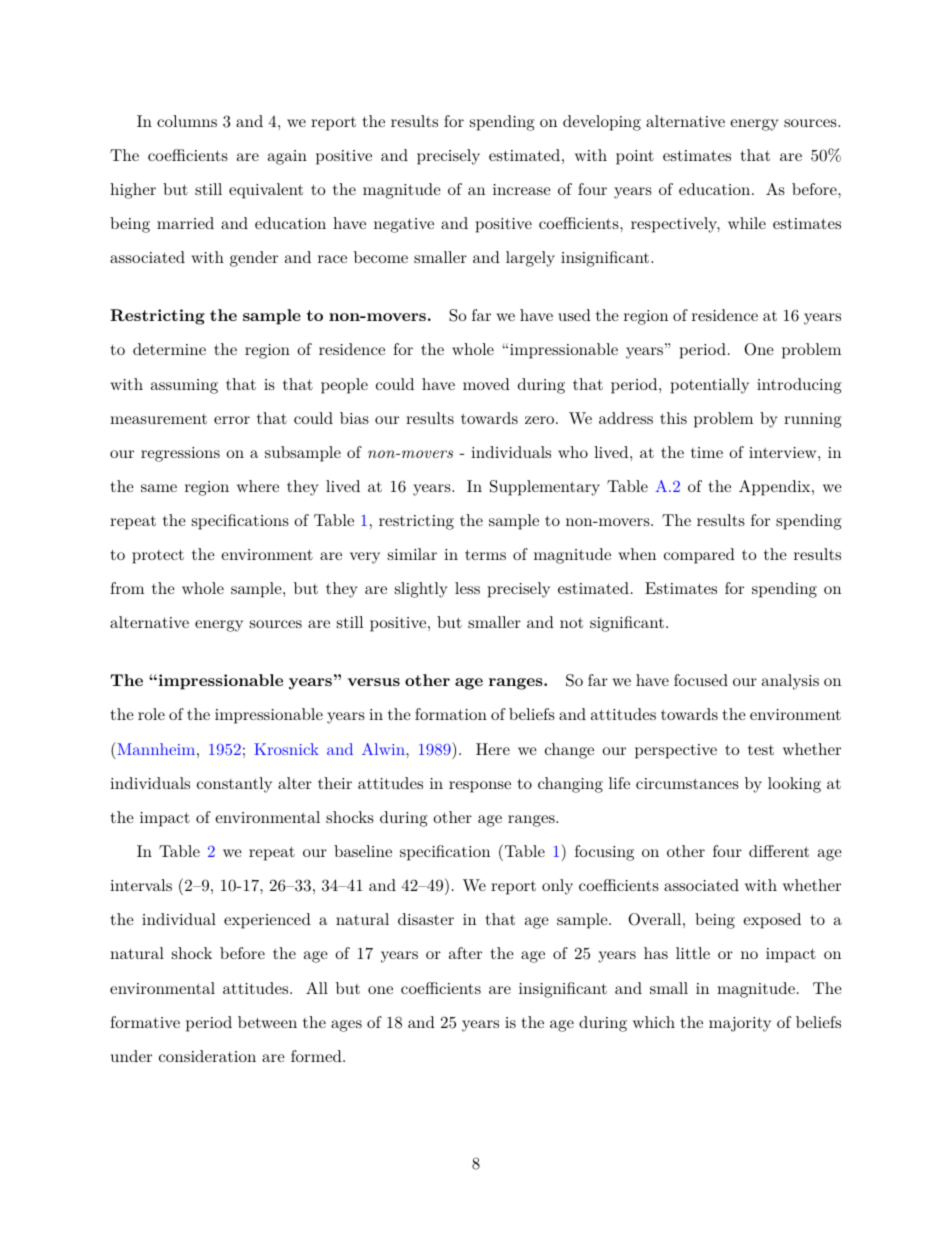 This document has width=952, height=1233. I want to click on consideration, so click(207, 1056).
